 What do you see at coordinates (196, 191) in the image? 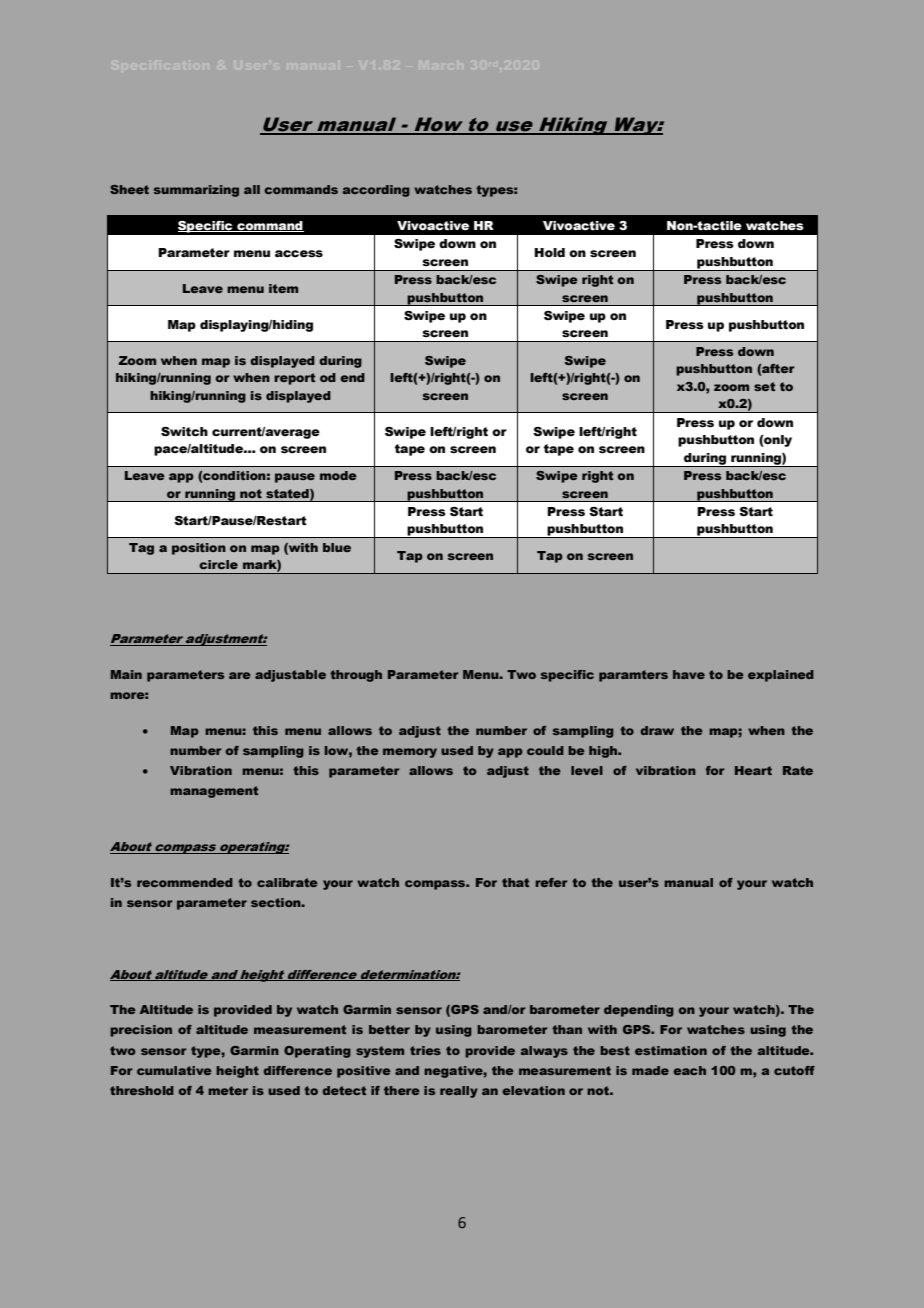
I see `summarizing` at bounding box center [196, 191].
